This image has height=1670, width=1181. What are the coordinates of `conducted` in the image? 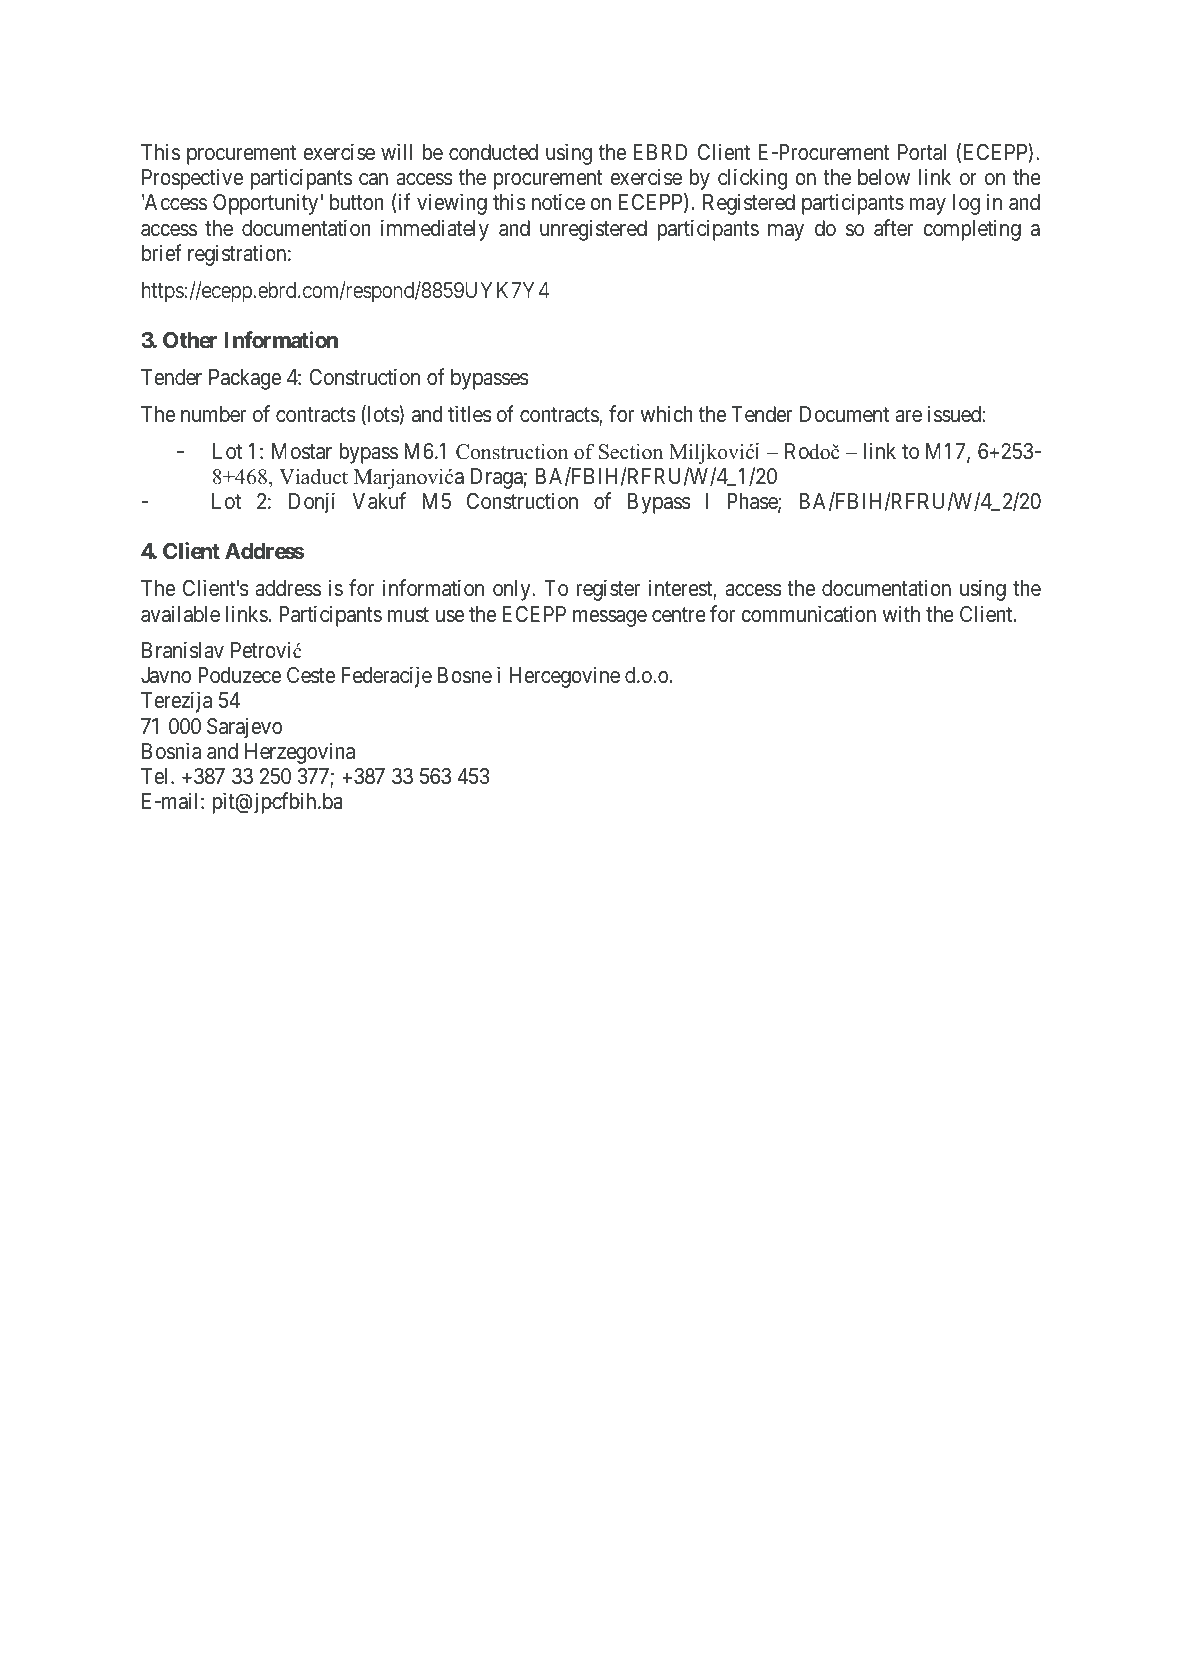 It's located at (493, 152).
